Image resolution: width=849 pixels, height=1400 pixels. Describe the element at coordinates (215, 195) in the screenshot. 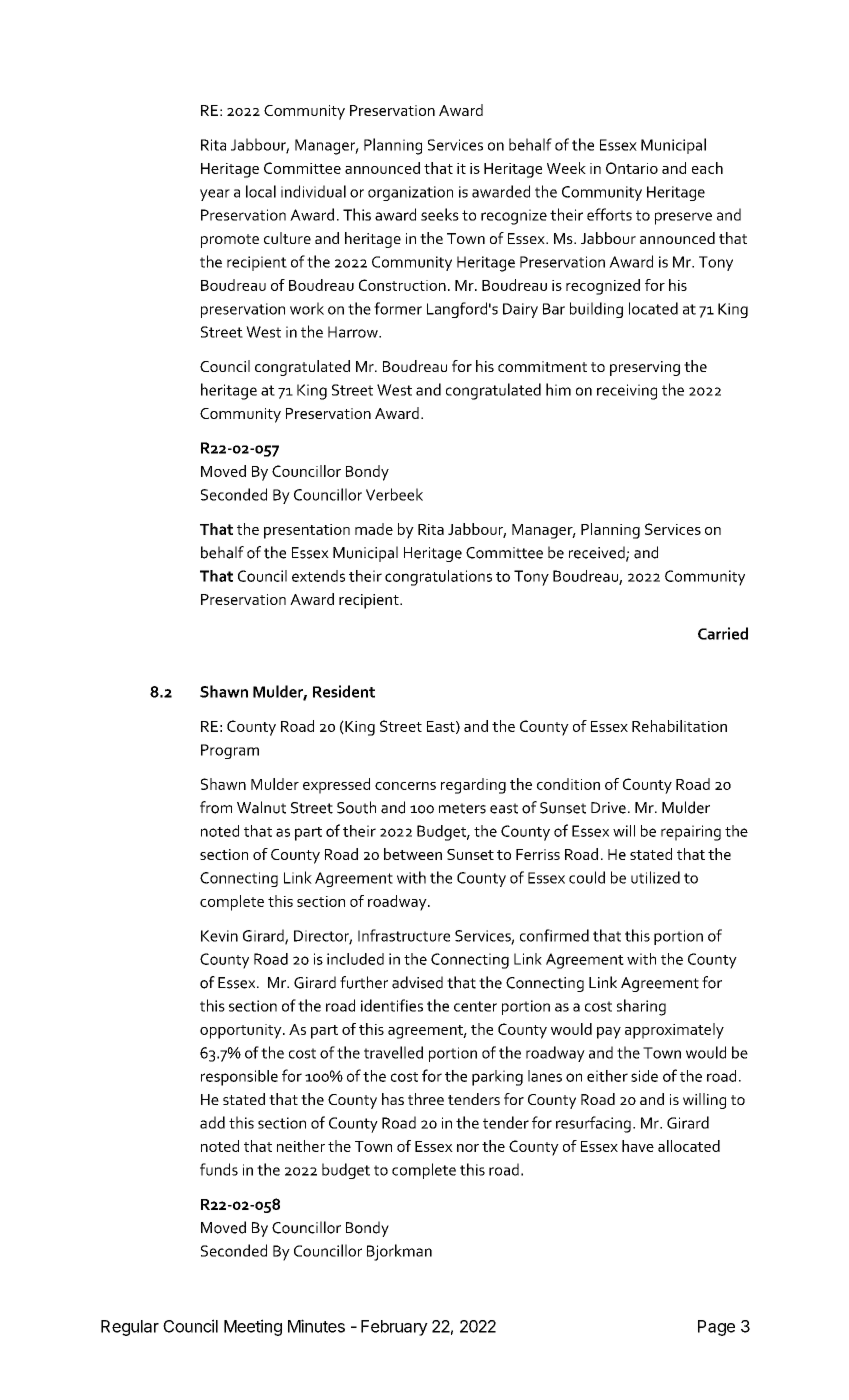

I see `year` at that location.
